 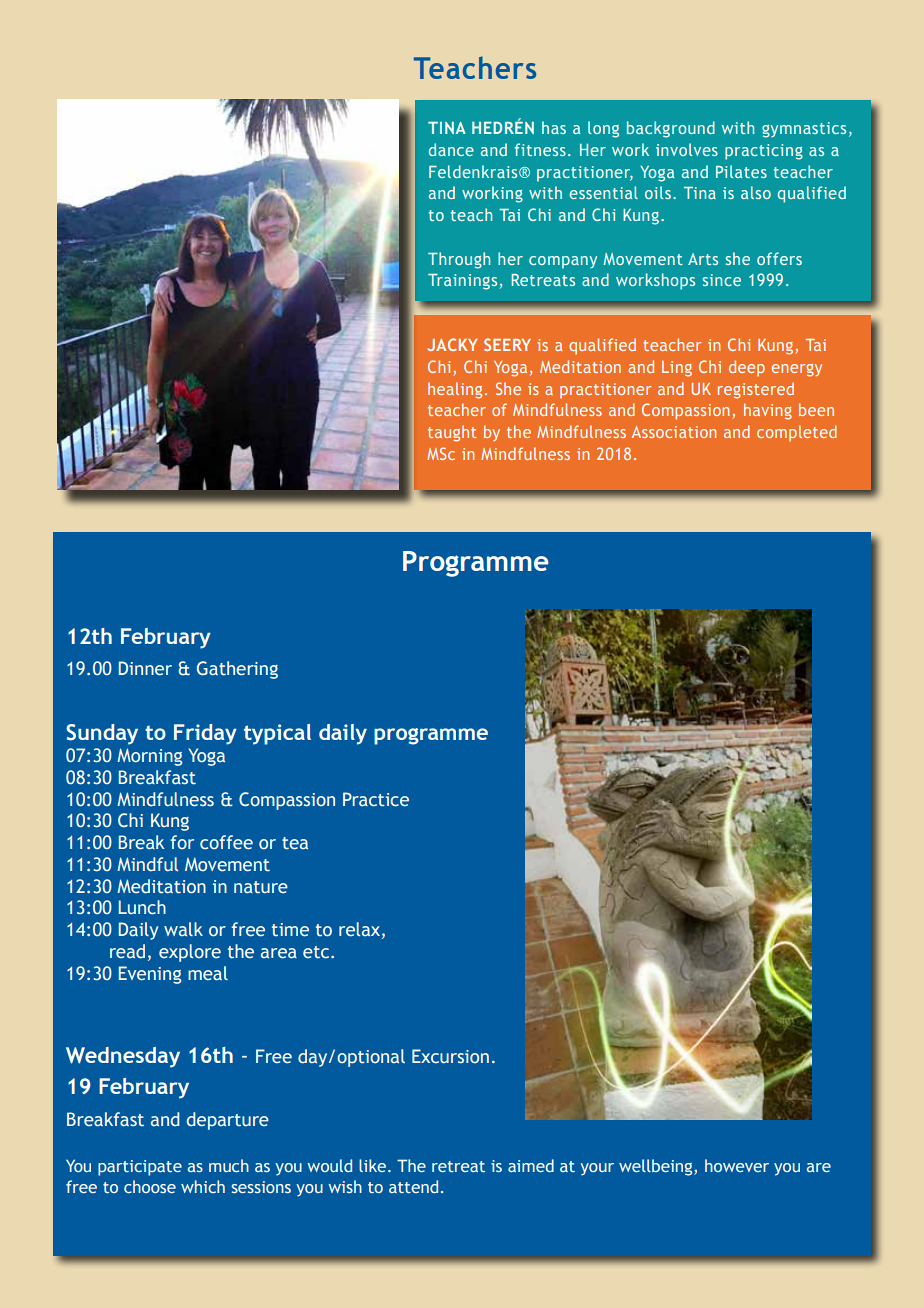 What do you see at coordinates (452, 433) in the image?
I see `taught` at bounding box center [452, 433].
